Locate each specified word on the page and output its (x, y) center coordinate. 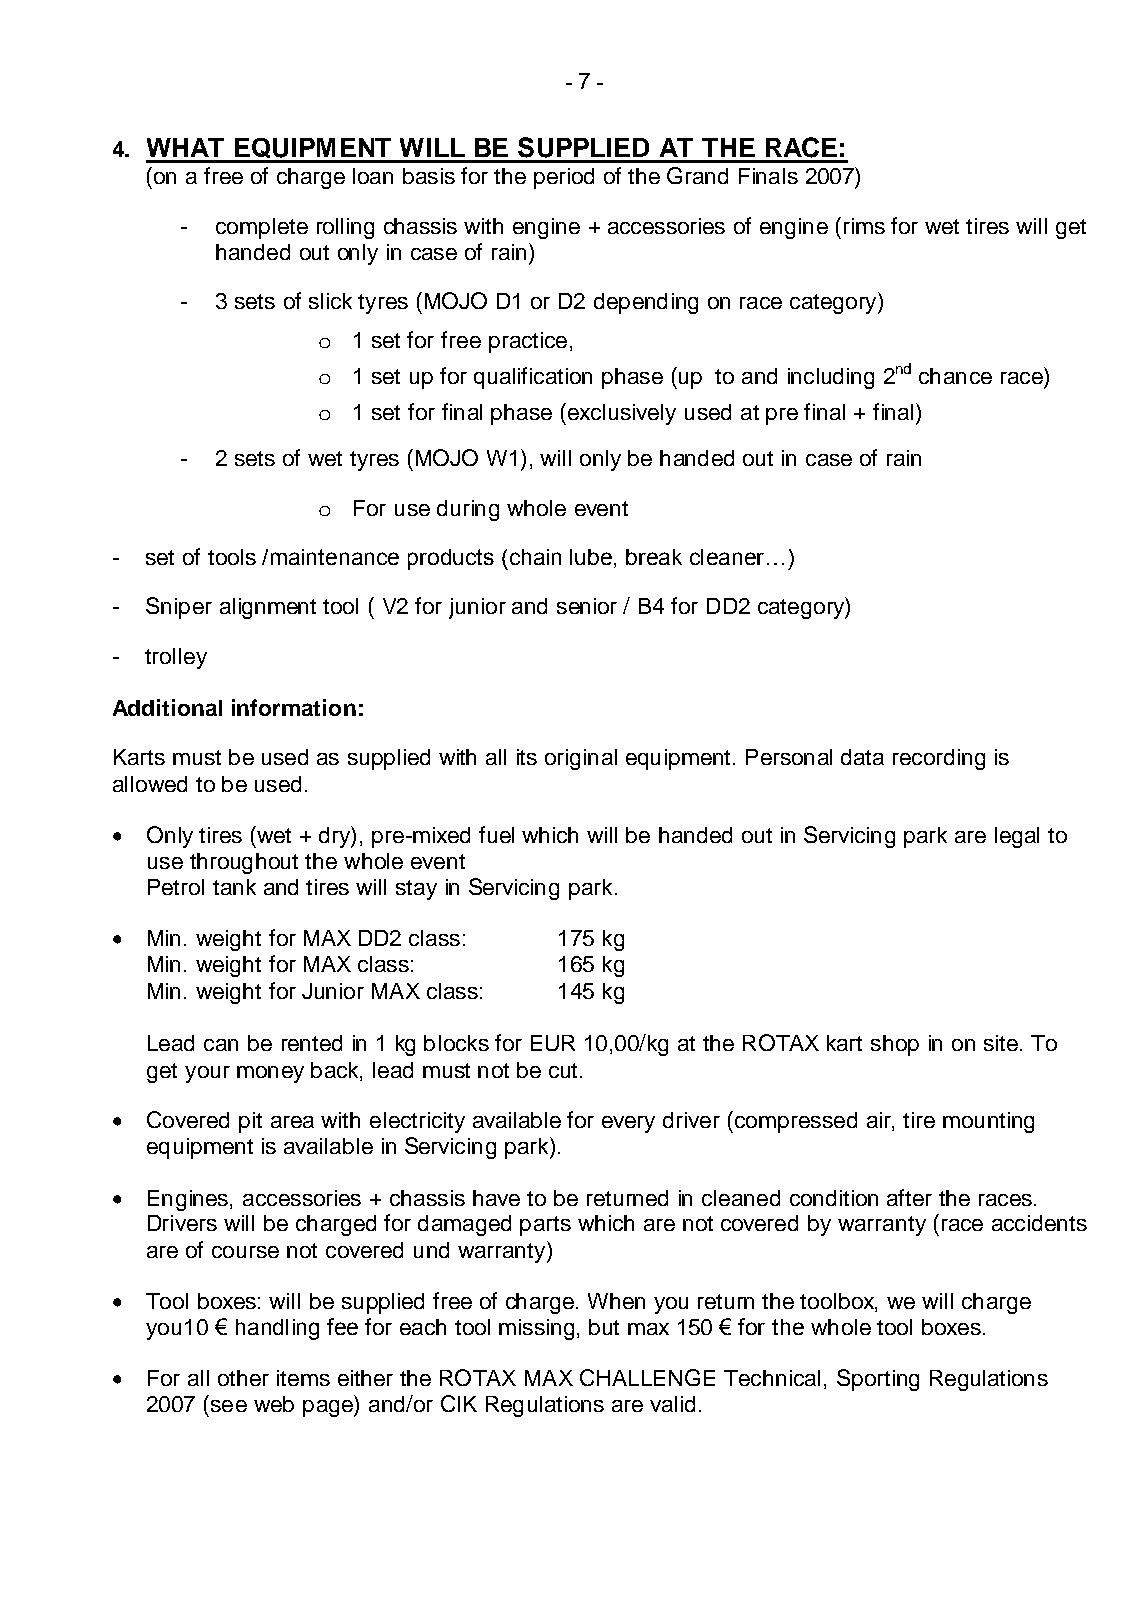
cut (563, 1070)
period (564, 178)
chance (955, 376)
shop (895, 1045)
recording (939, 759)
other (243, 1378)
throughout (244, 863)
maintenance (335, 557)
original (581, 759)
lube (591, 557)
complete (262, 228)
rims (864, 226)
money (270, 1074)
